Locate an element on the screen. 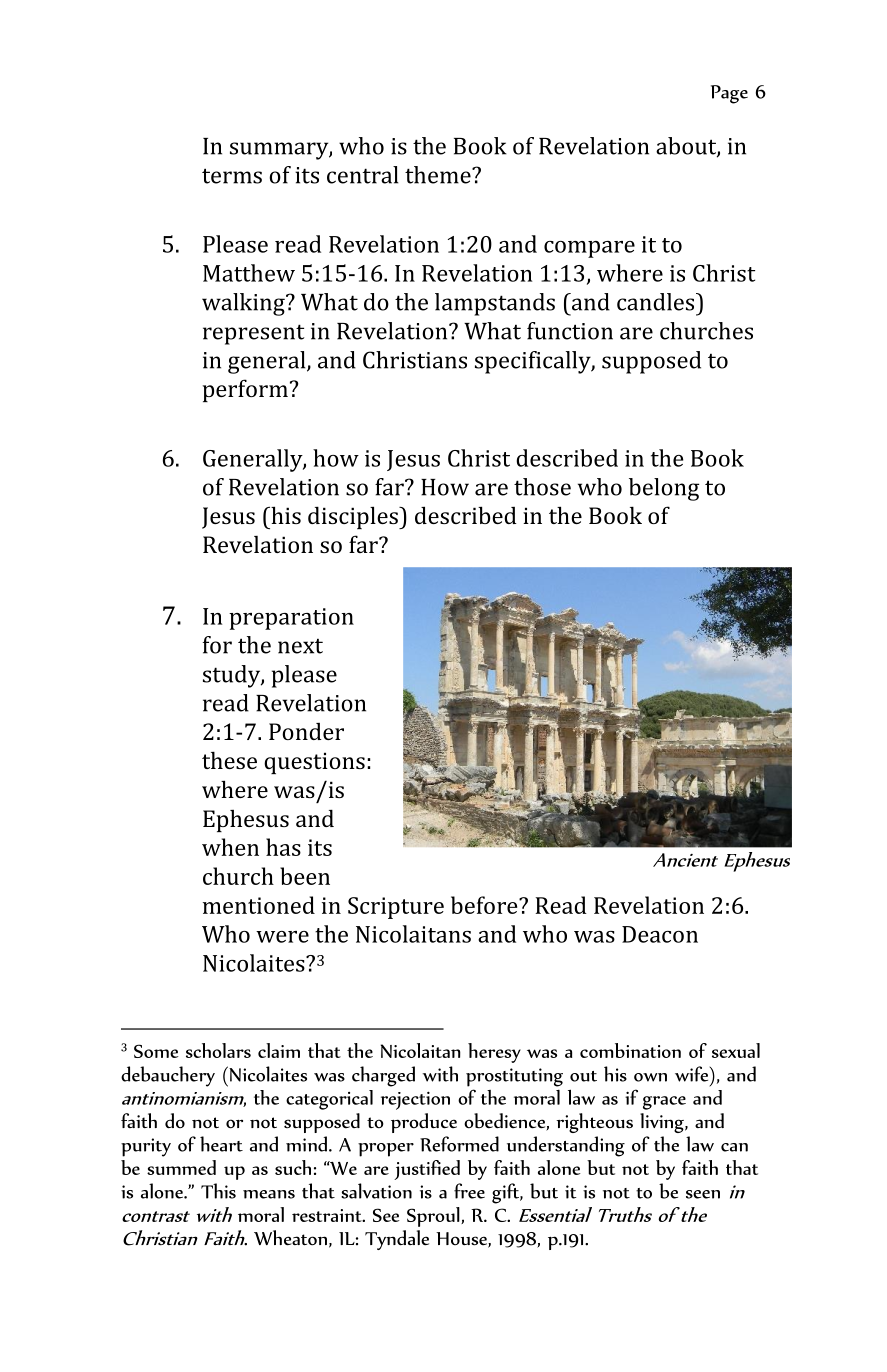 The height and width of the screenshot is (1372, 887). scholars is located at coordinates (218, 1050).
